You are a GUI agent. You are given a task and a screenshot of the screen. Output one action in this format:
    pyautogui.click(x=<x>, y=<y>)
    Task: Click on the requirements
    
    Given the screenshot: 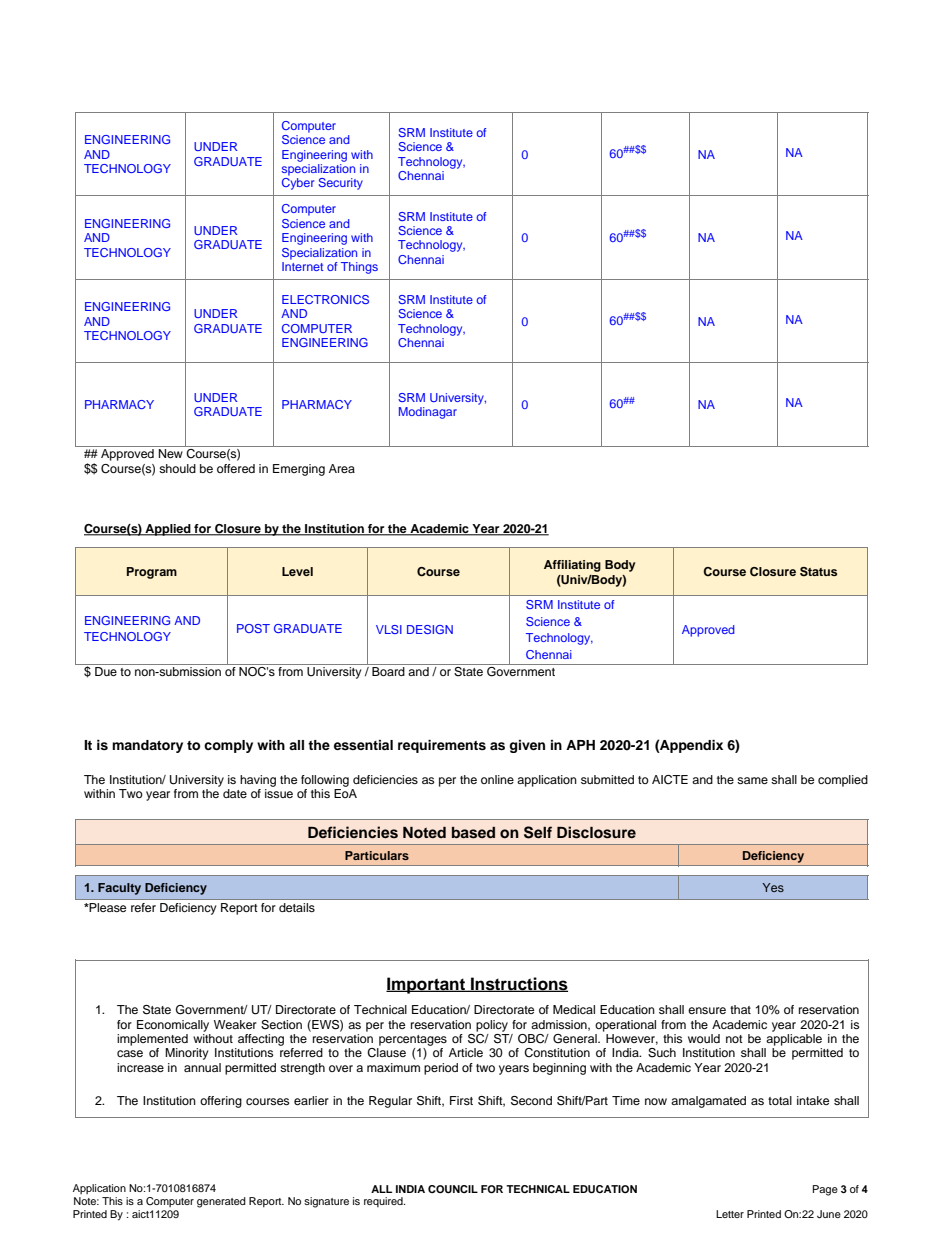 What is the action you would take?
    pyautogui.click(x=442, y=746)
